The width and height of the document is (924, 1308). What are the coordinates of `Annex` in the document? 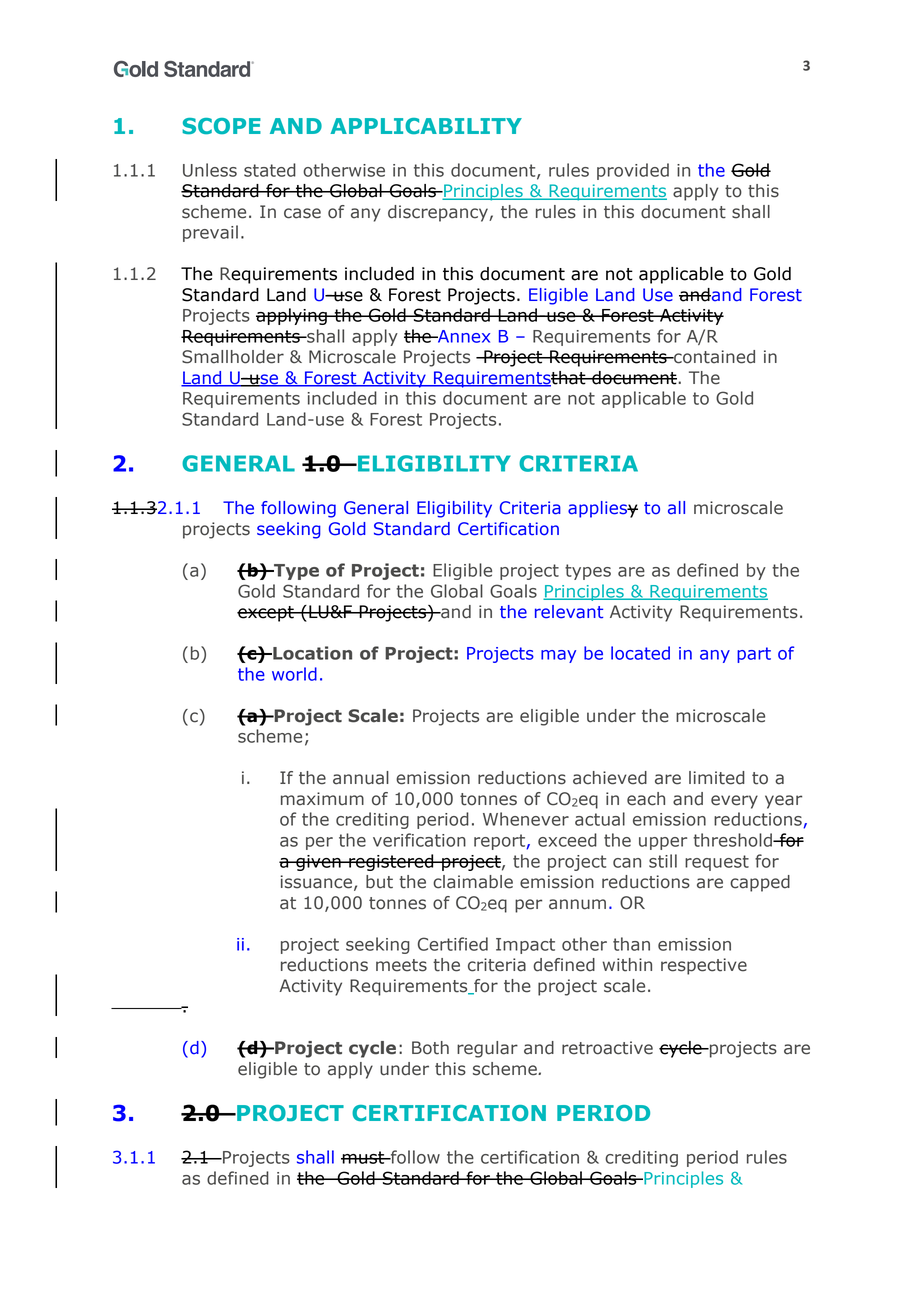 It's located at (463, 336).
